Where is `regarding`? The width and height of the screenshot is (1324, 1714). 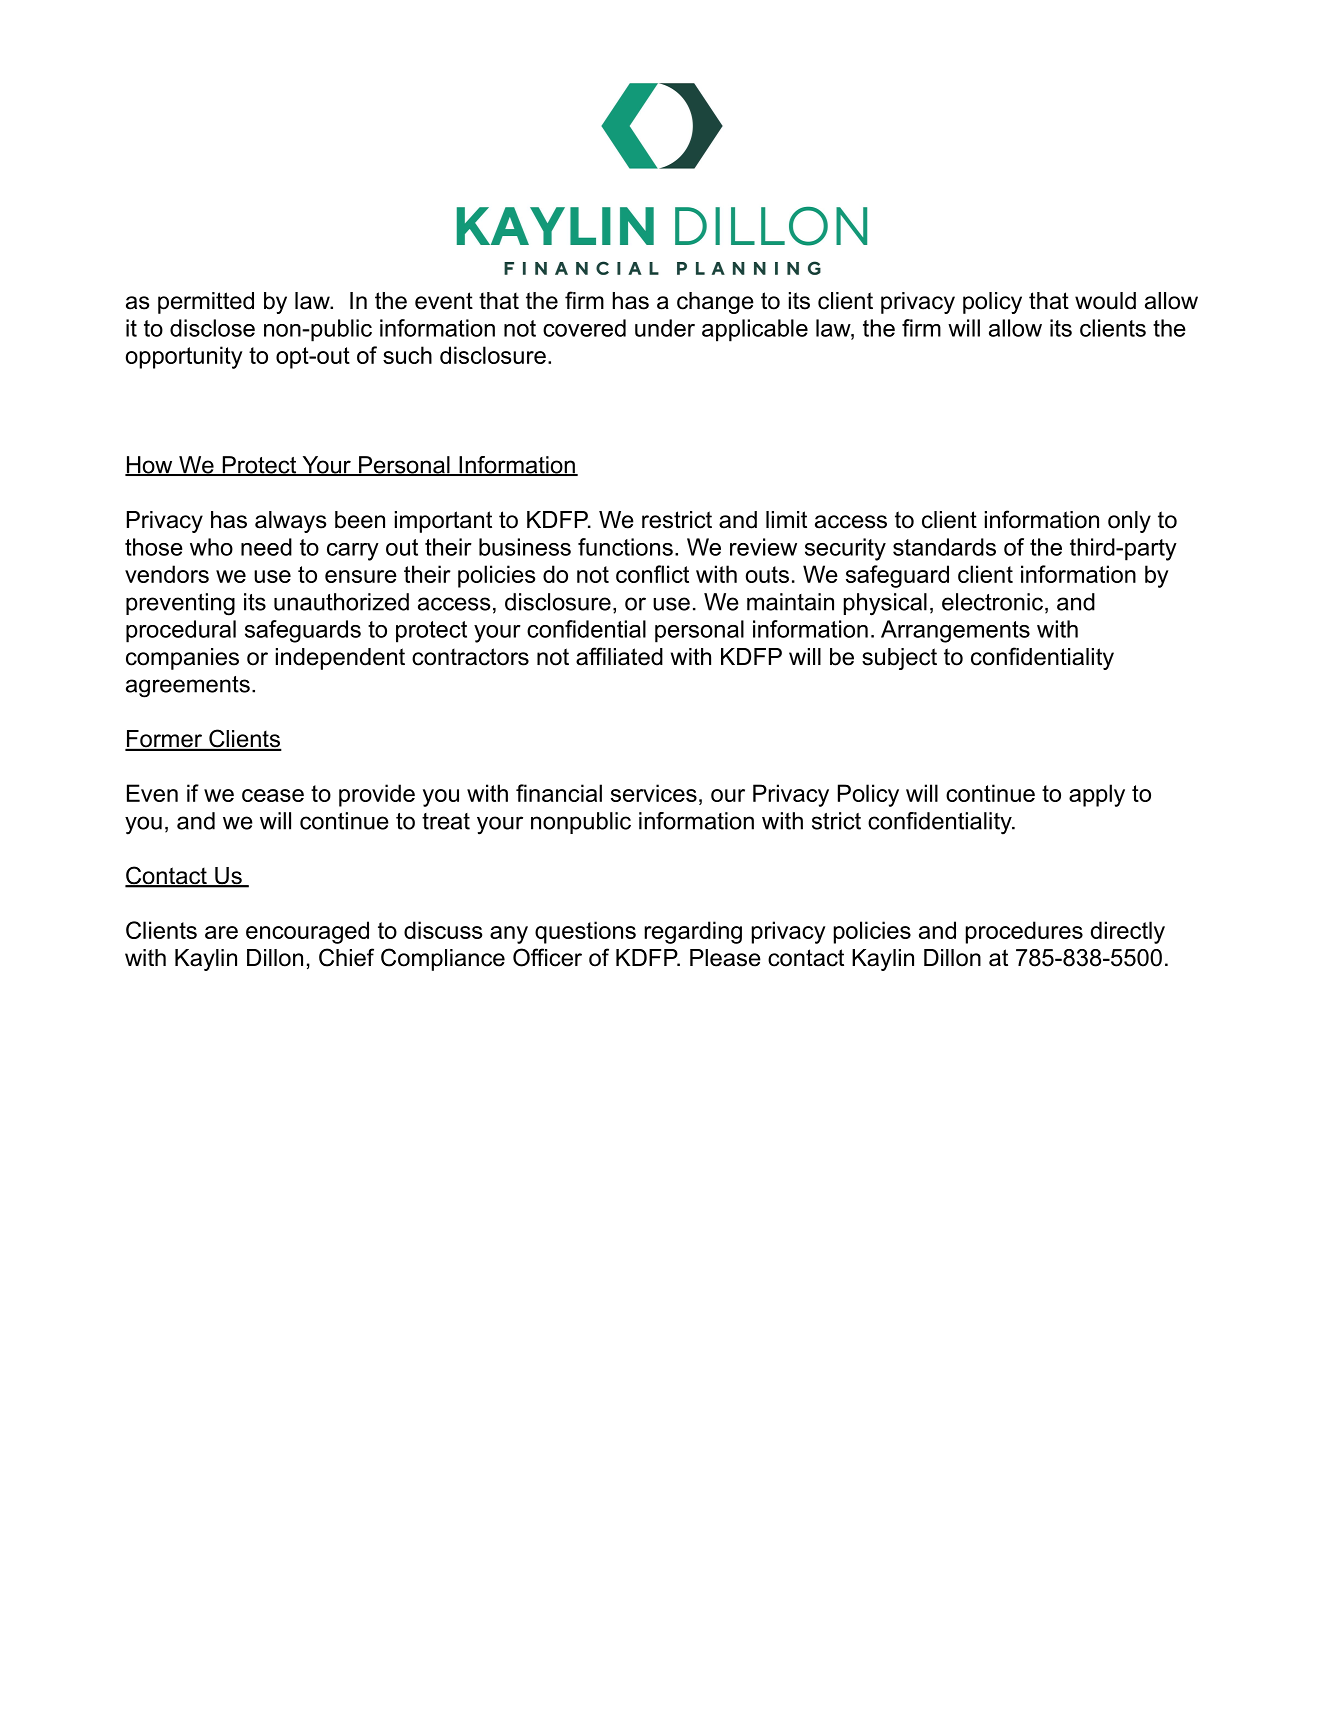
regarding is located at coordinates (693, 932).
